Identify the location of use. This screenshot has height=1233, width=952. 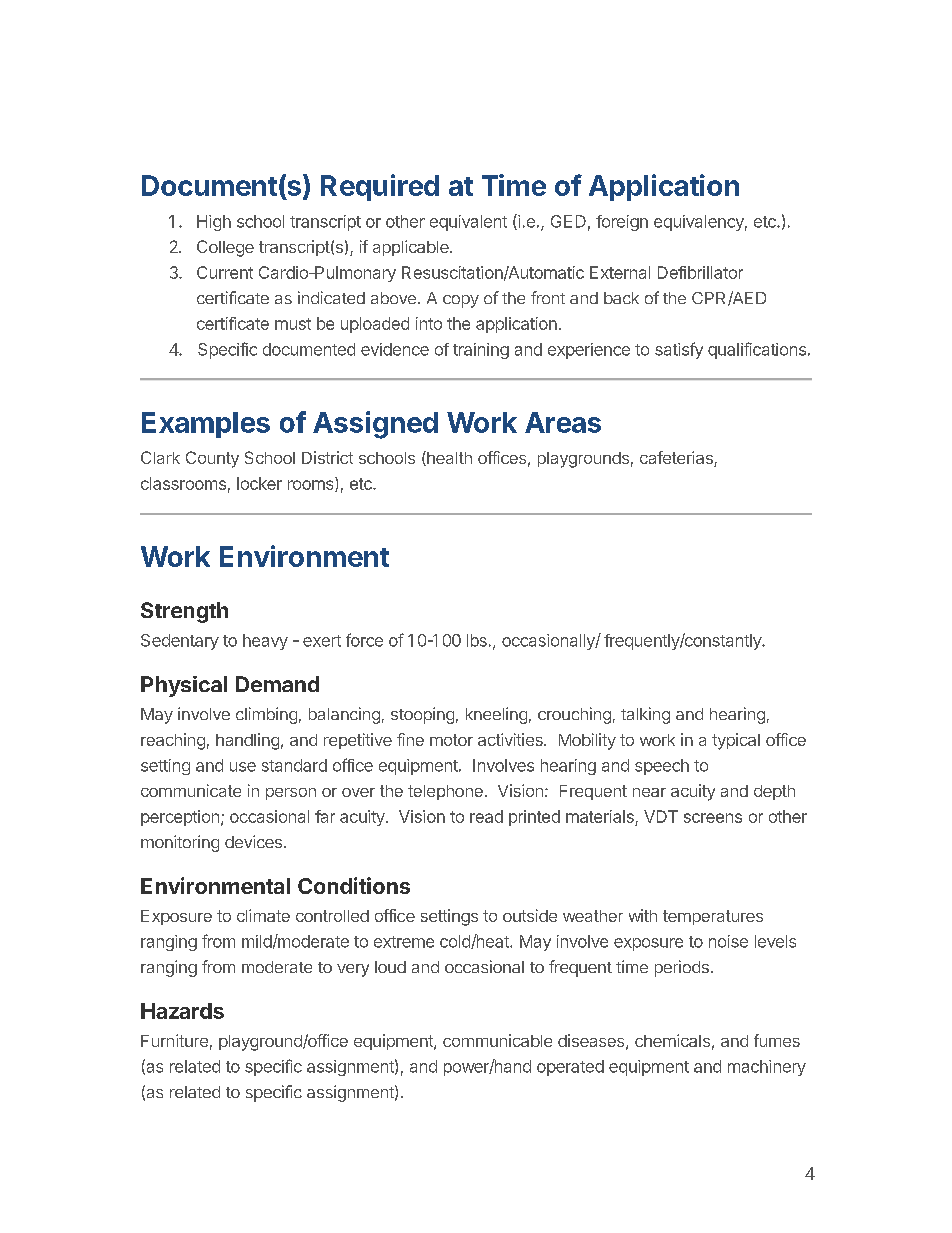
(243, 767).
